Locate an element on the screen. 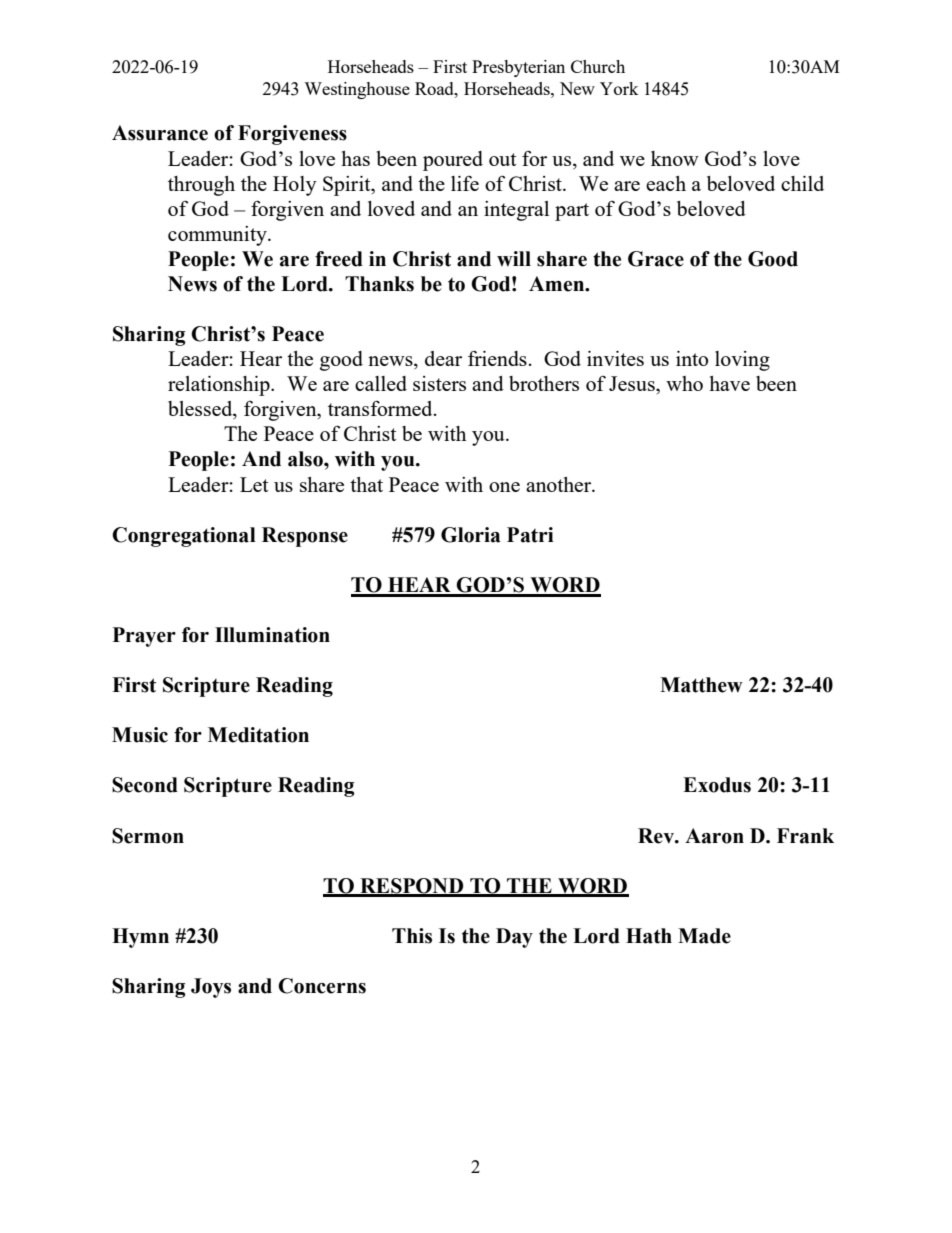 The image size is (952, 1233). Made is located at coordinates (704, 936).
